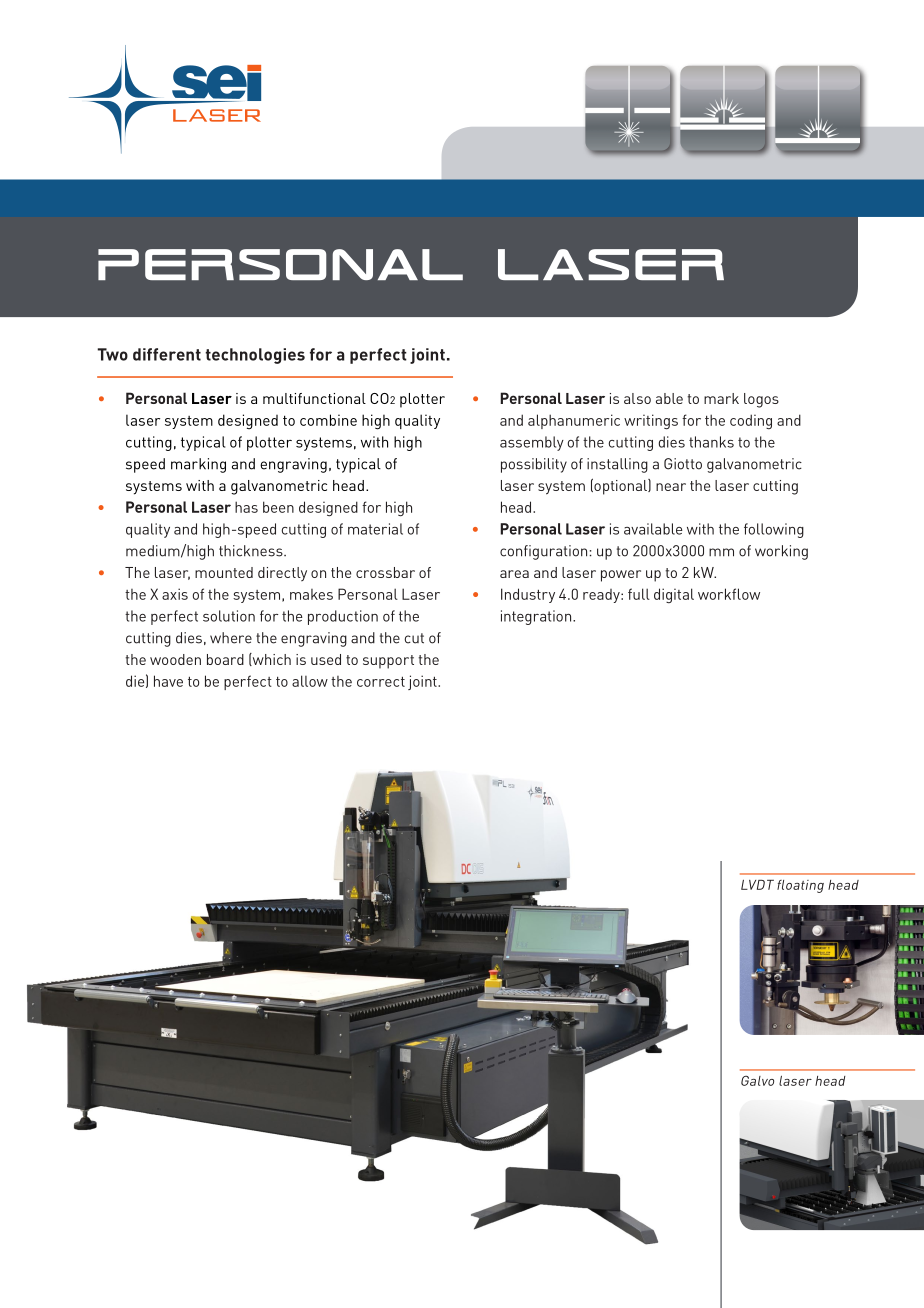  I want to click on multifunctional, so click(314, 398).
